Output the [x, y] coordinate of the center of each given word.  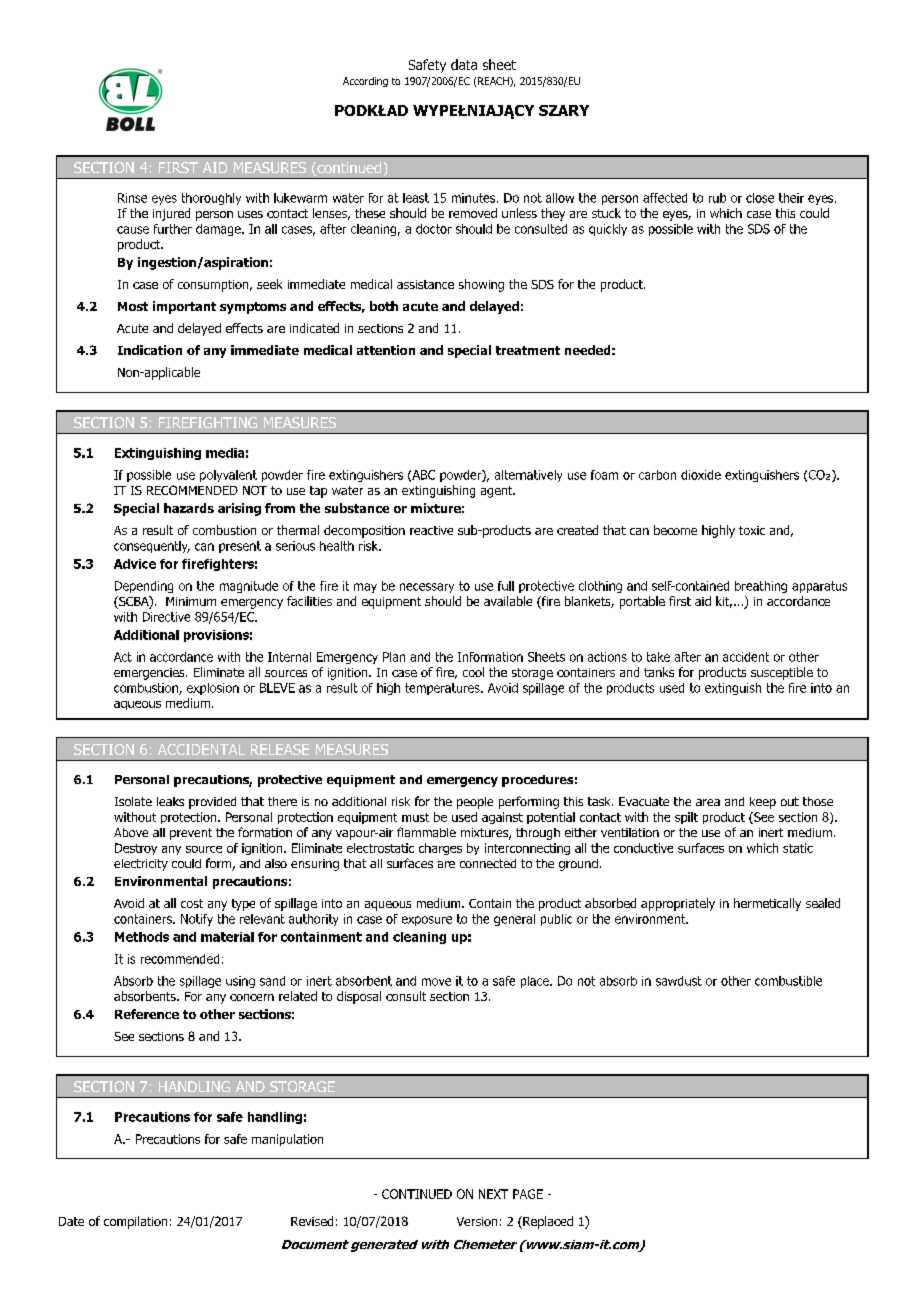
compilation [135, 1222]
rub [717, 198]
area [708, 802]
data [464, 64]
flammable [426, 832]
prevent [191, 834]
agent [497, 492]
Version [477, 1221]
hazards [189, 508]
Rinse [132, 198]
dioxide [701, 475]
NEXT [493, 1194]
